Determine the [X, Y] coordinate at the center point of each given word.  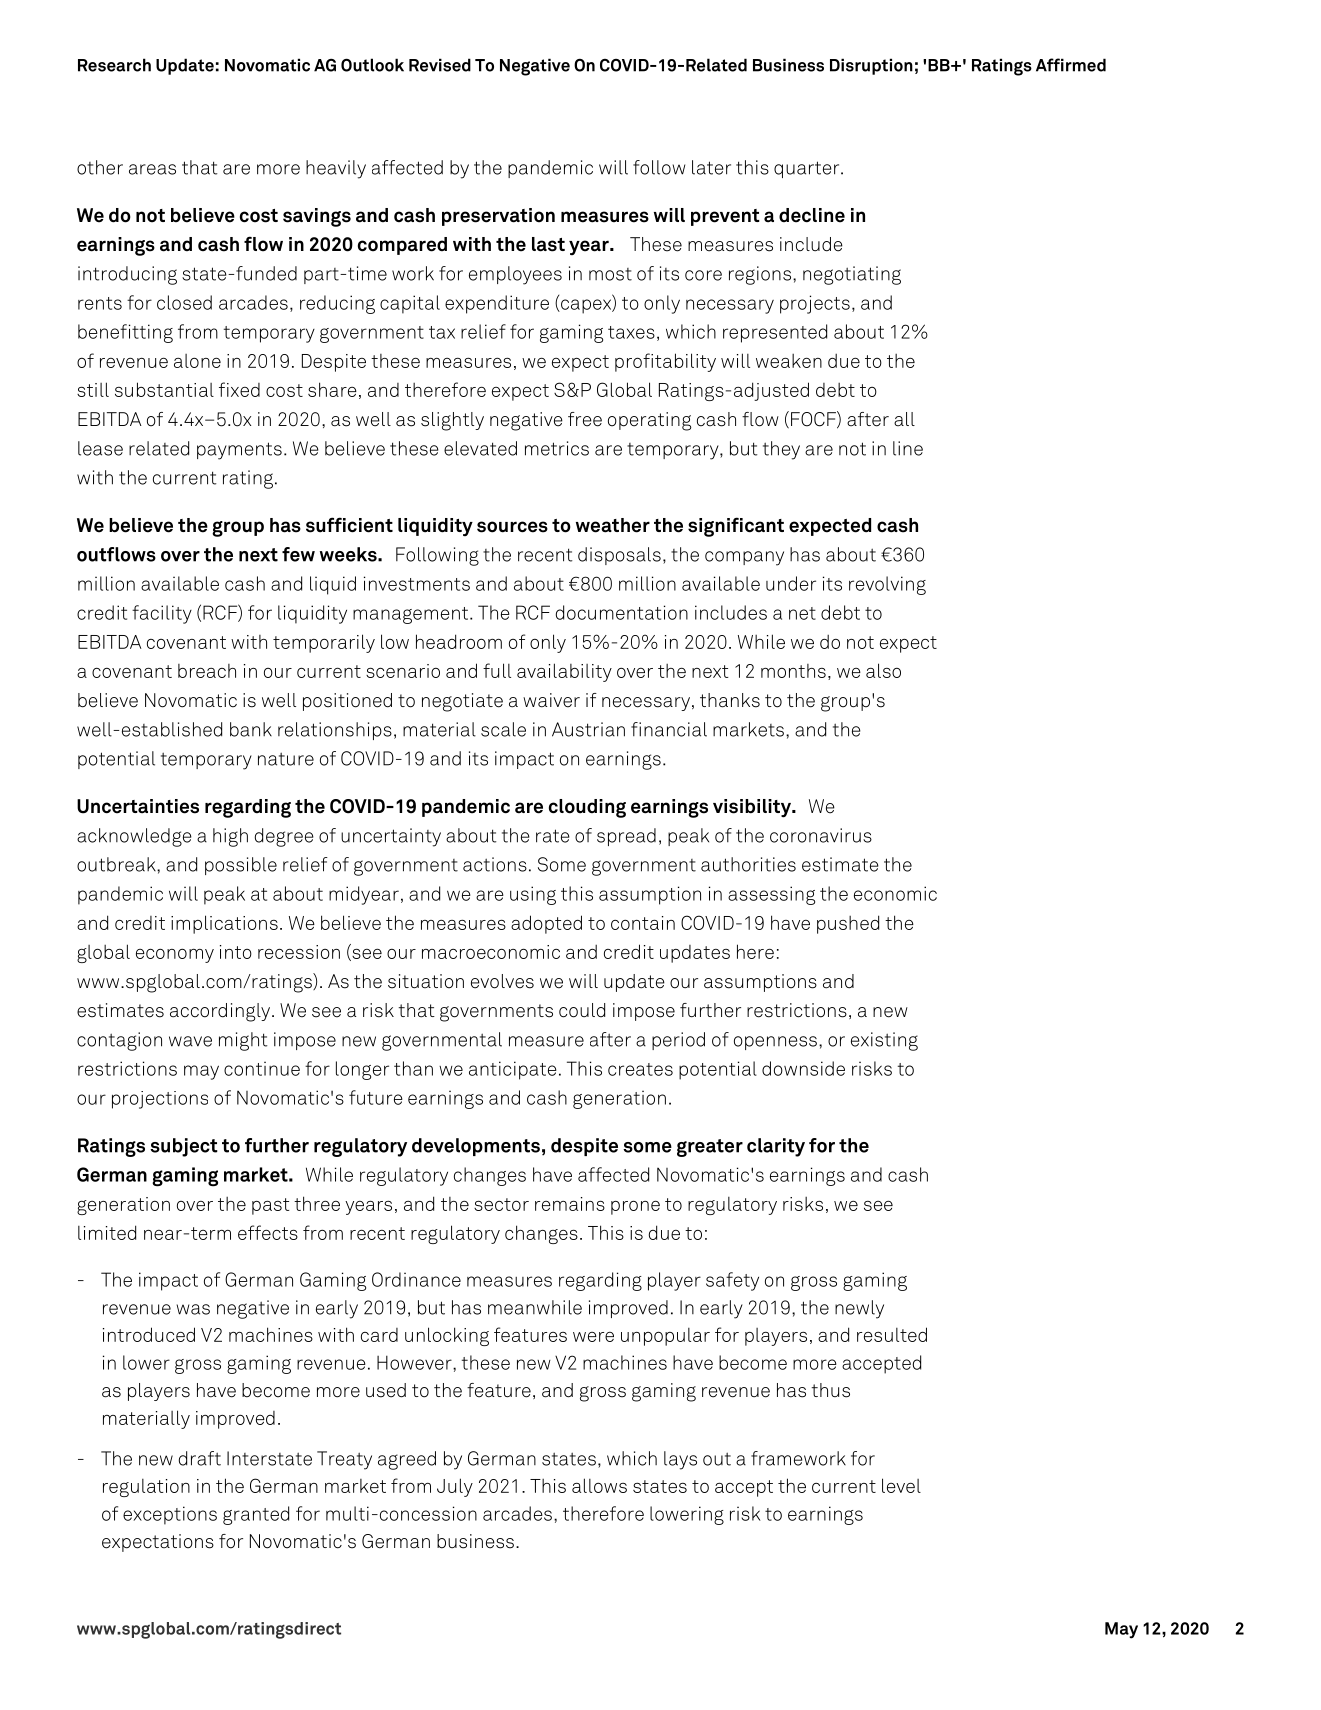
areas [152, 169]
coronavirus [821, 835]
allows [599, 1485]
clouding [587, 808]
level [901, 1485]
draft [200, 1458]
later [711, 167]
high [230, 837]
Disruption [871, 66]
